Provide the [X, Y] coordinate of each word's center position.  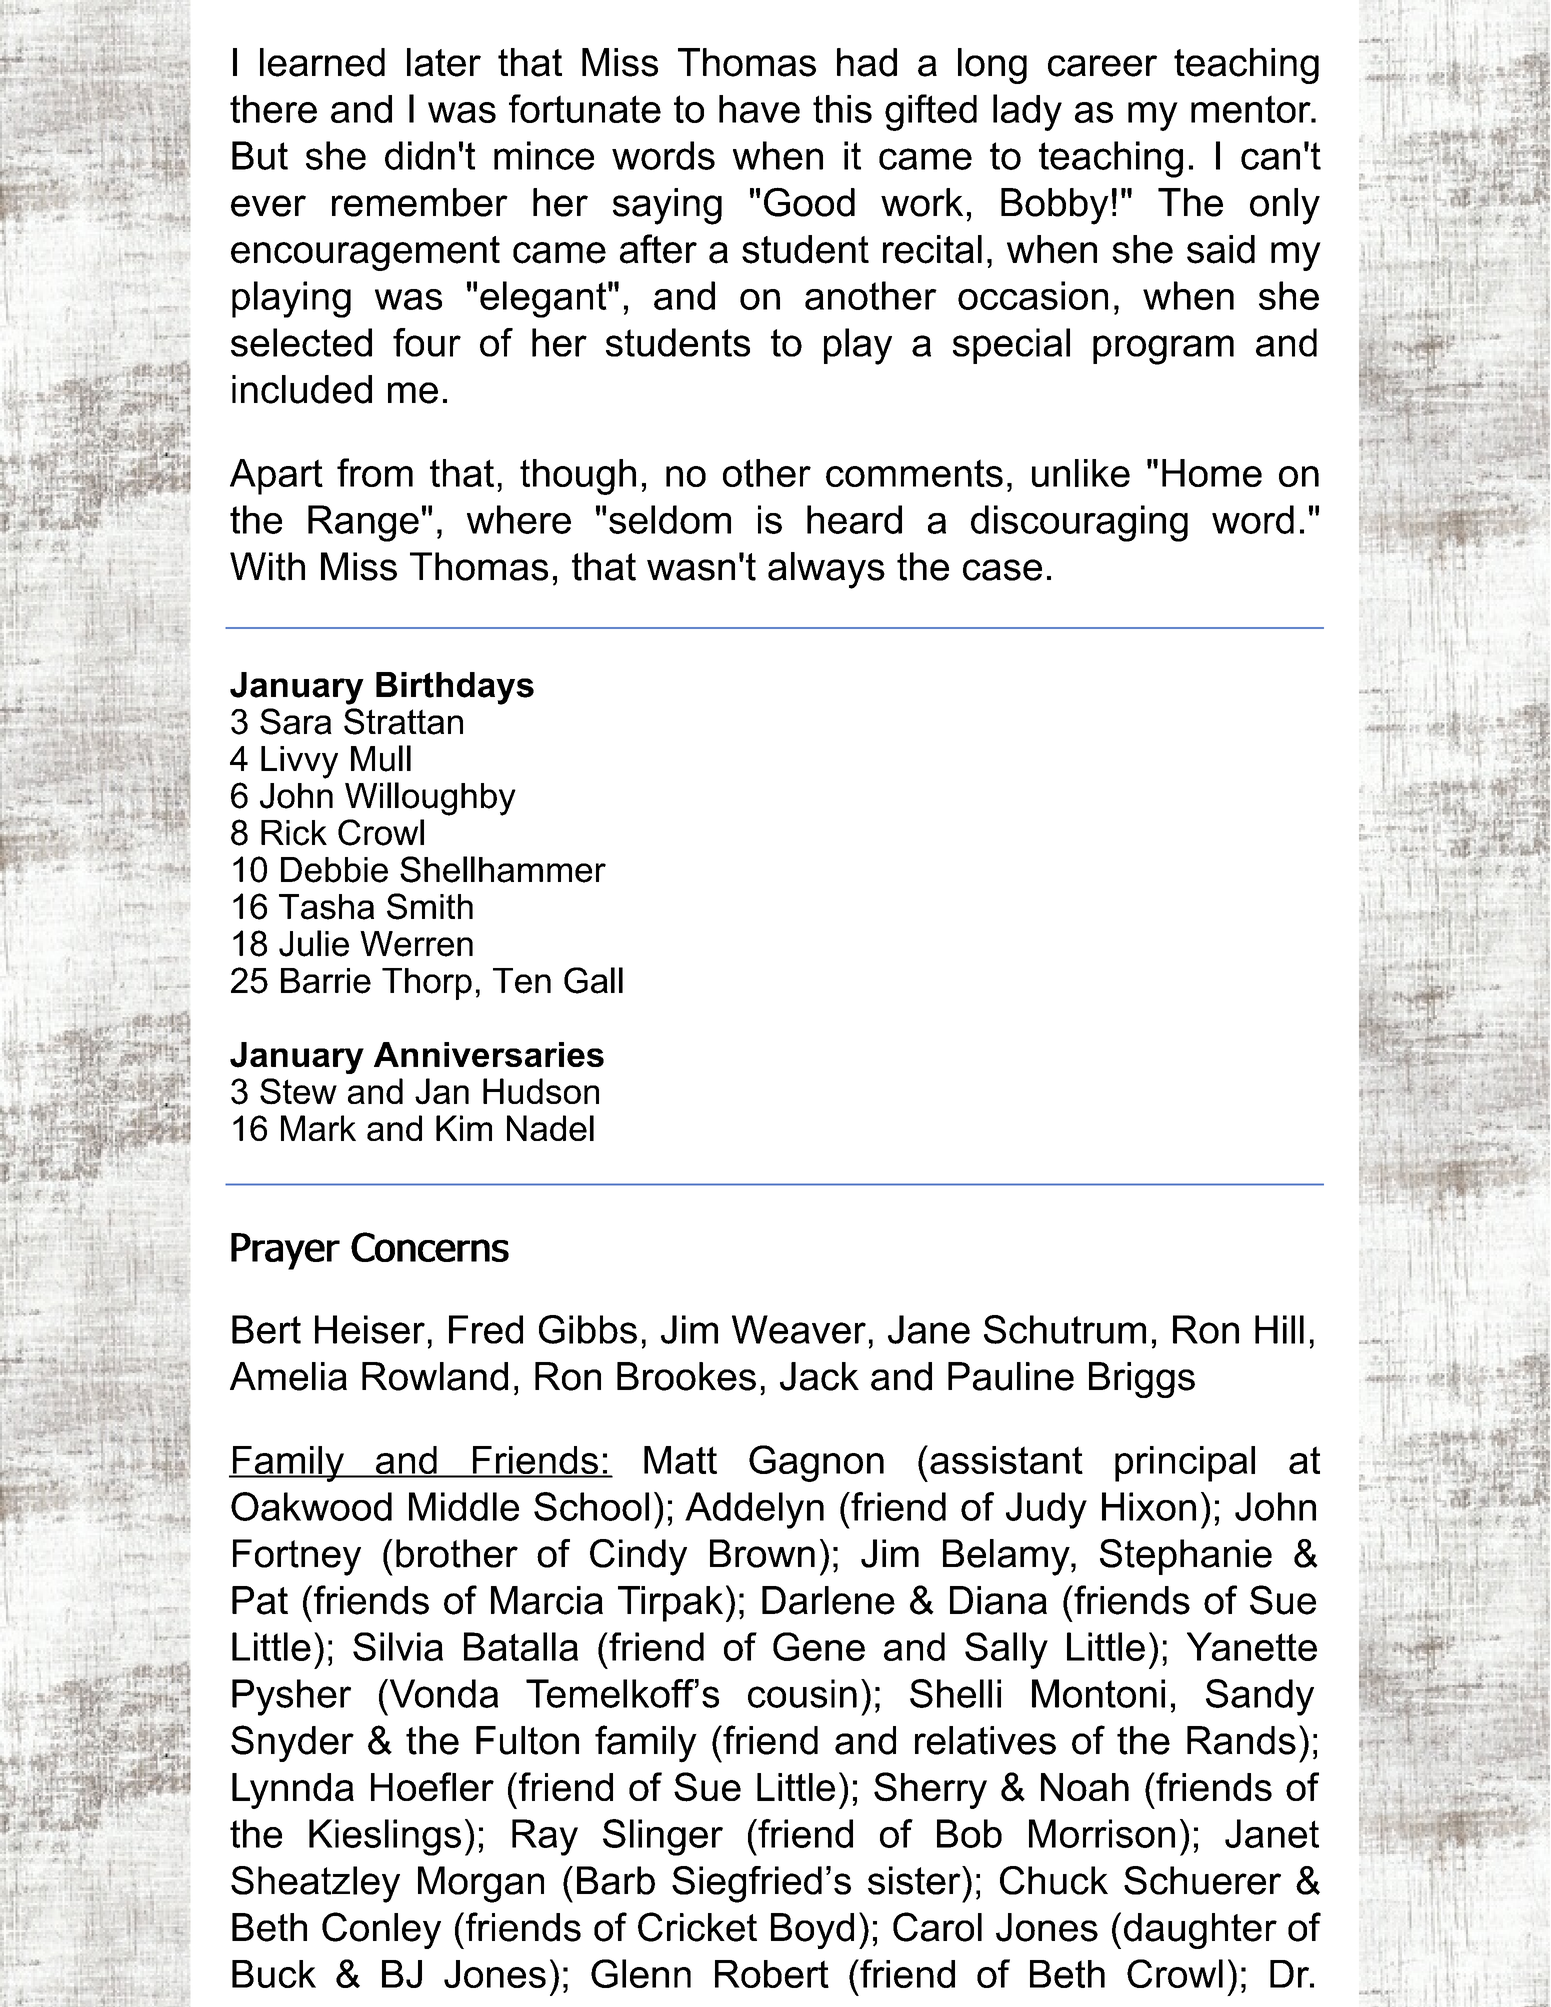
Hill [1279, 1329]
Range [363, 523]
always [826, 570]
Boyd [812, 1931]
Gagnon [816, 1463]
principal [1185, 1464]
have [759, 109]
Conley [381, 1930]
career [1102, 66]
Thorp [427, 984]
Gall [593, 980]
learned [322, 62]
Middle [464, 1506]
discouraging [1079, 523]
